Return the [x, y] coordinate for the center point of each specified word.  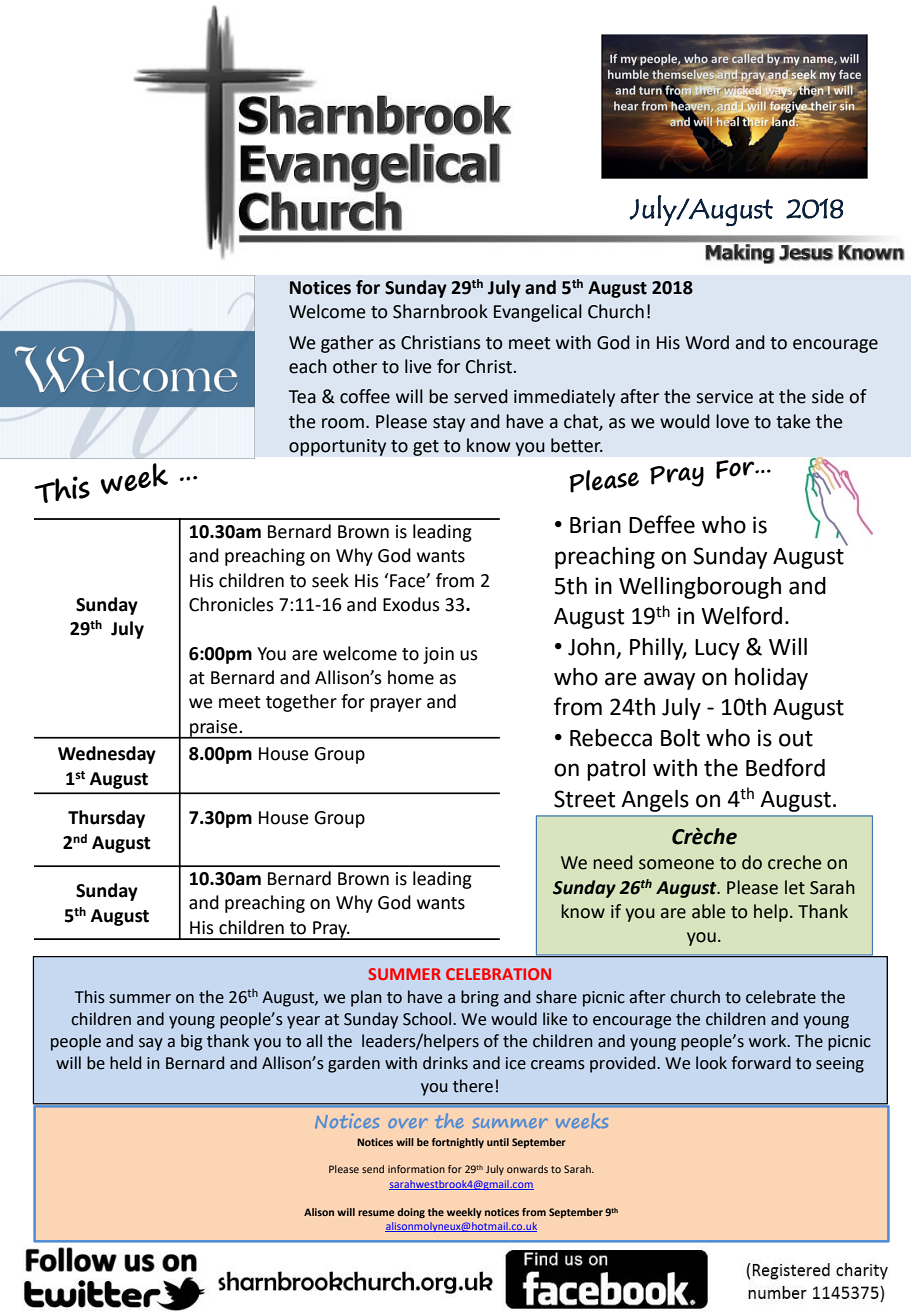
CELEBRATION [498, 974]
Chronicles [231, 604]
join [438, 655]
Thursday [106, 819]
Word [707, 342]
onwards [527, 1169]
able [708, 911]
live [418, 366]
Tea [302, 397]
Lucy [717, 649]
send [373, 1169]
